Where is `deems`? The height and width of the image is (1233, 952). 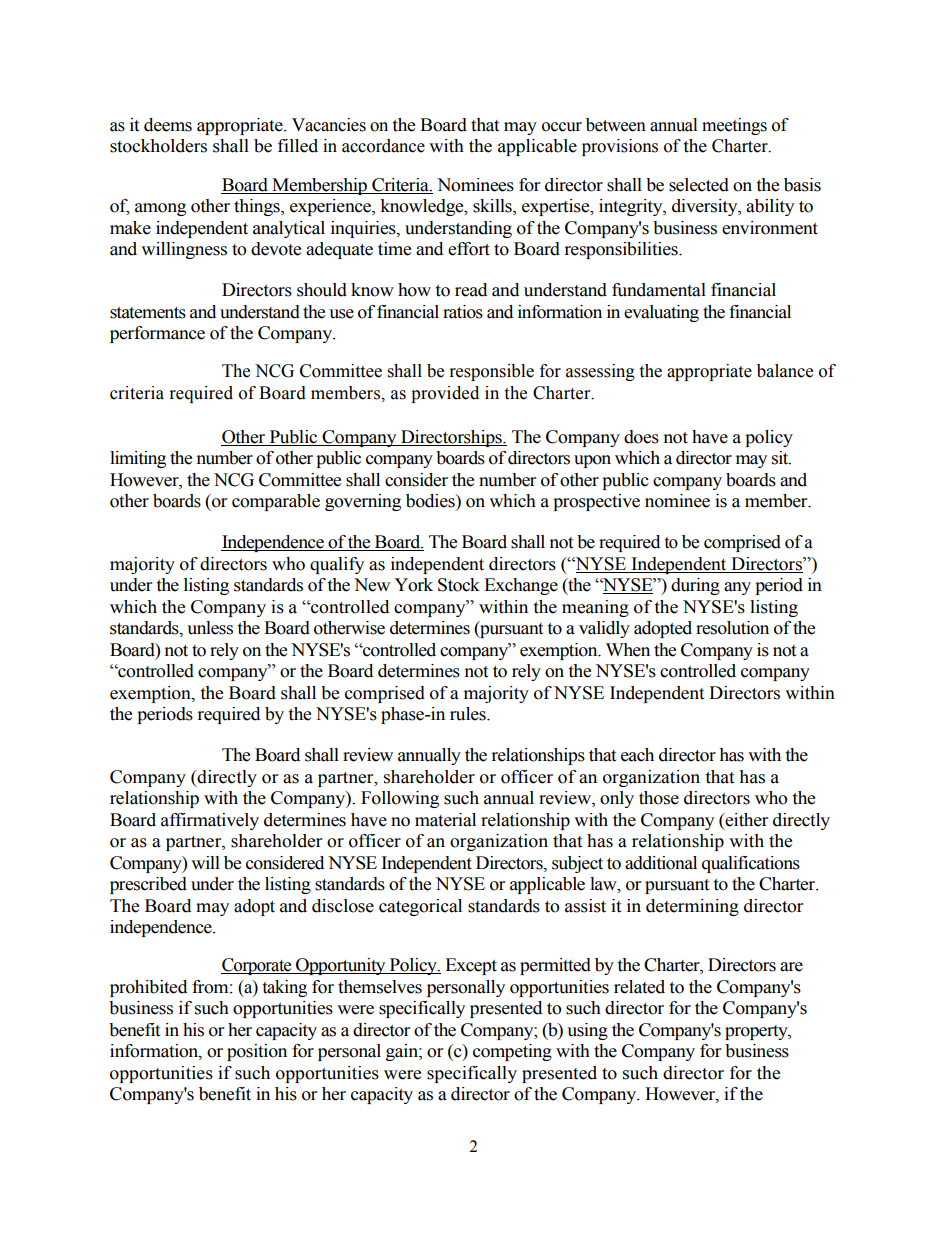
deems is located at coordinates (168, 125).
